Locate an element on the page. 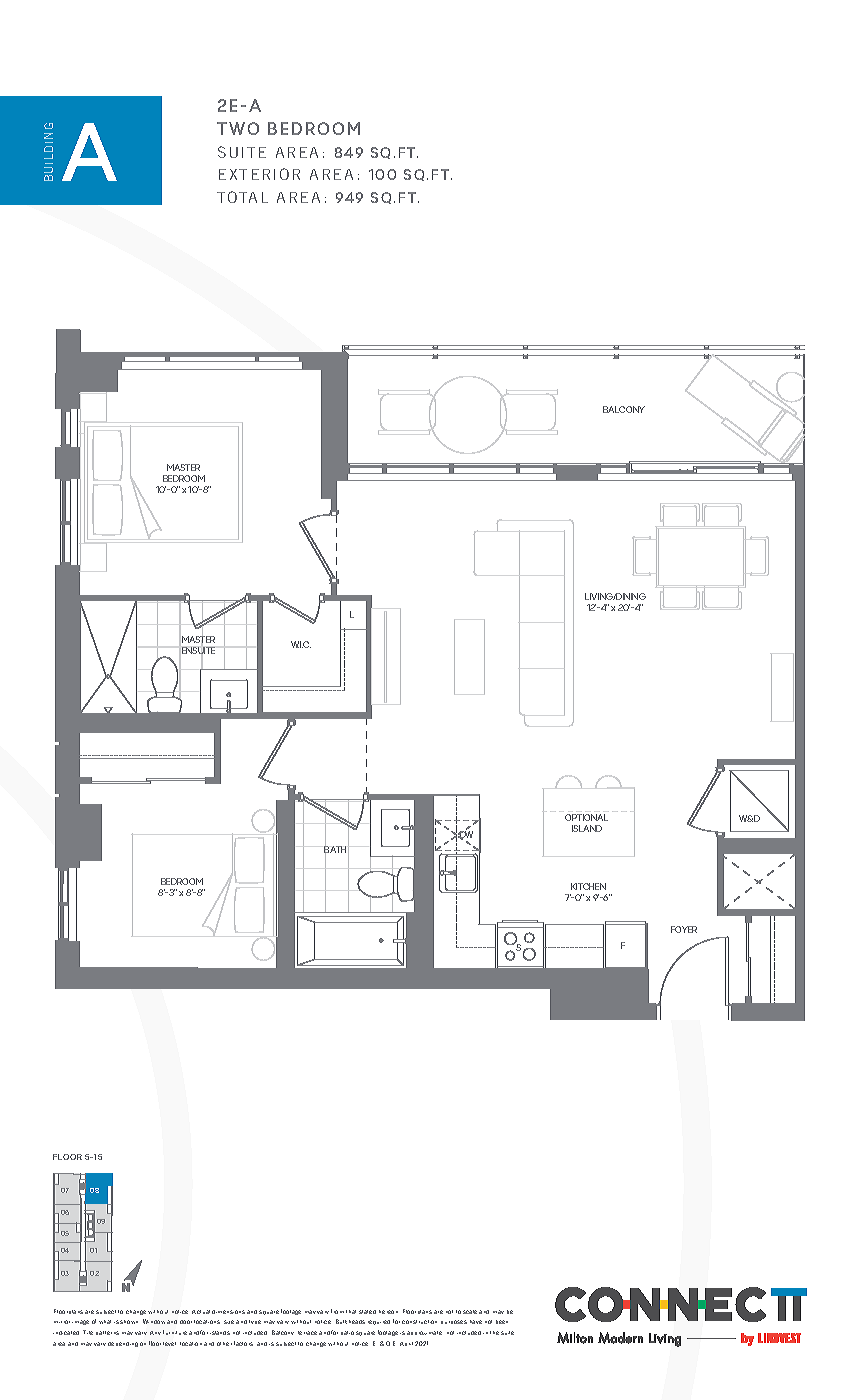 The image size is (861, 1400). KITCHEN is located at coordinates (588, 886).
